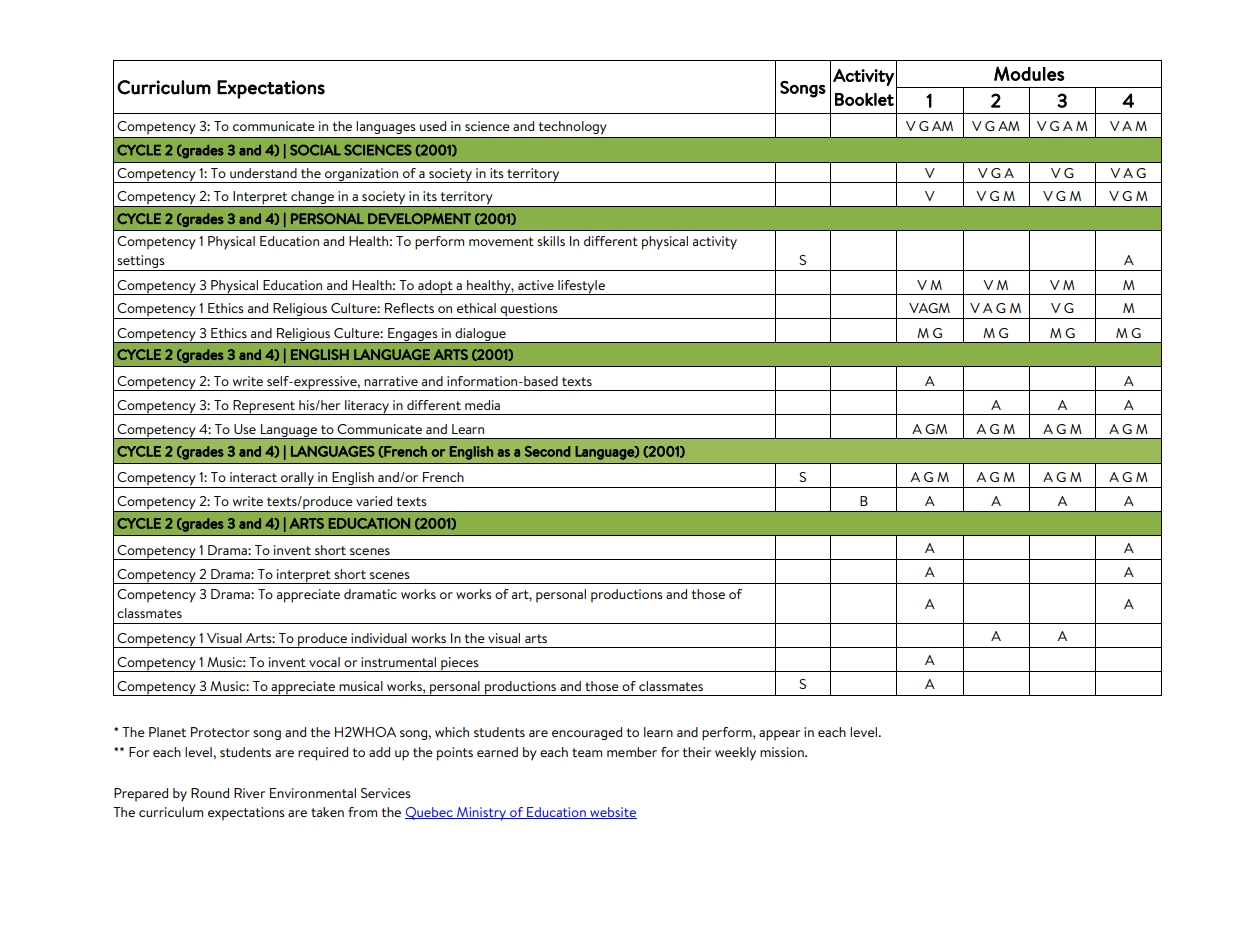 This screenshot has height=952, width=1233. I want to click on lifestyle, so click(581, 287).
